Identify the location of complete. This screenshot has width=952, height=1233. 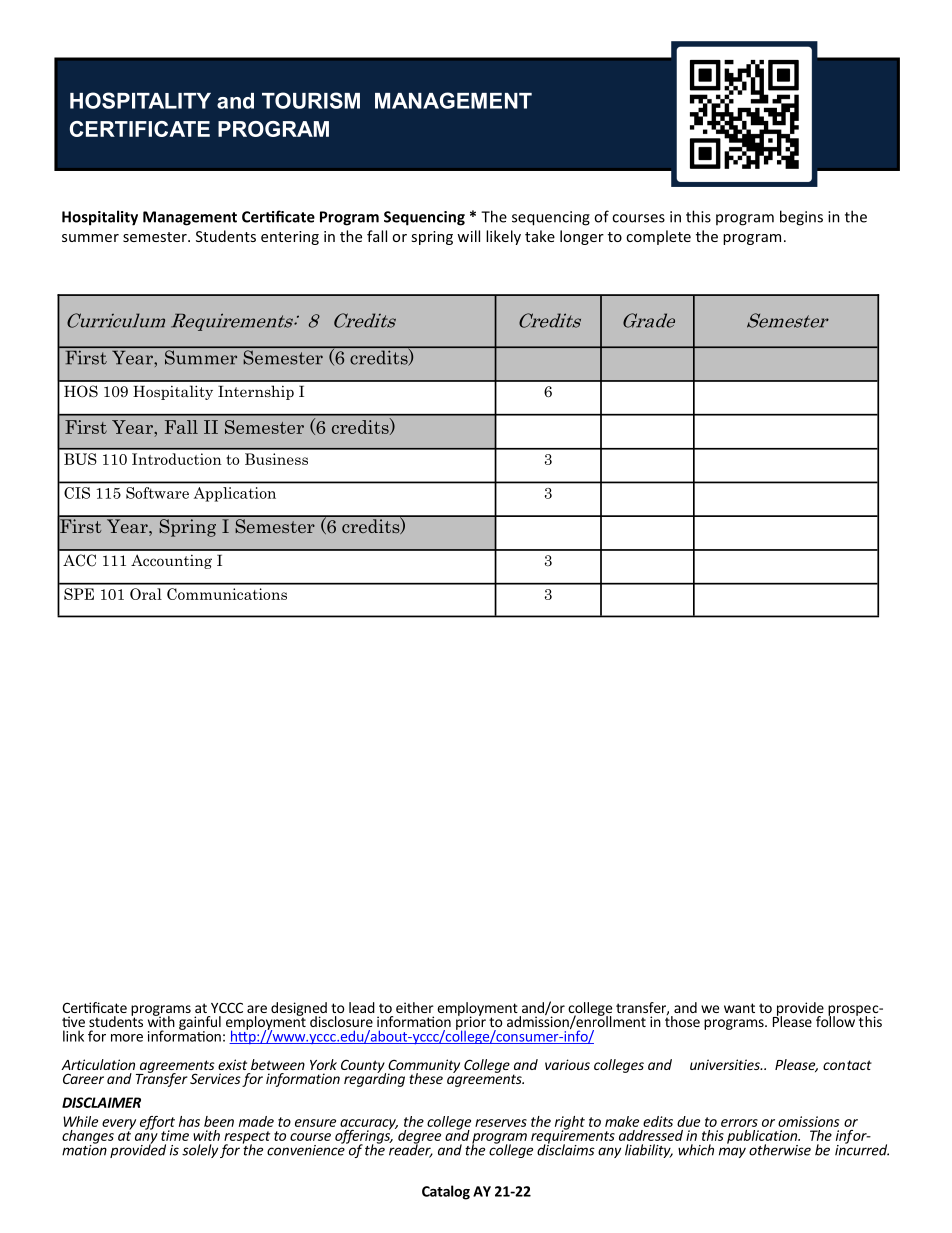
(658, 237).
